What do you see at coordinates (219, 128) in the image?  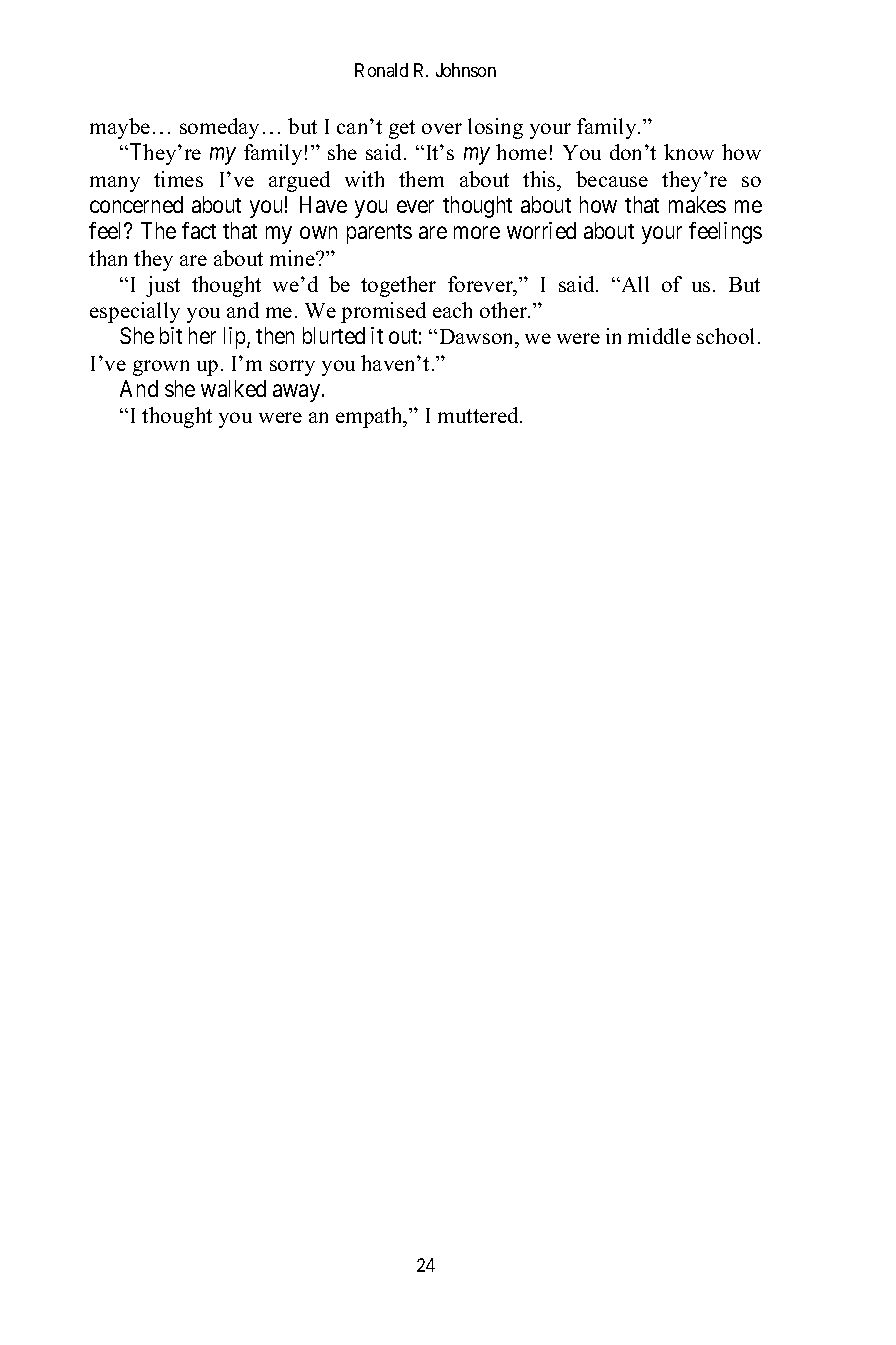 I see `someday` at bounding box center [219, 128].
